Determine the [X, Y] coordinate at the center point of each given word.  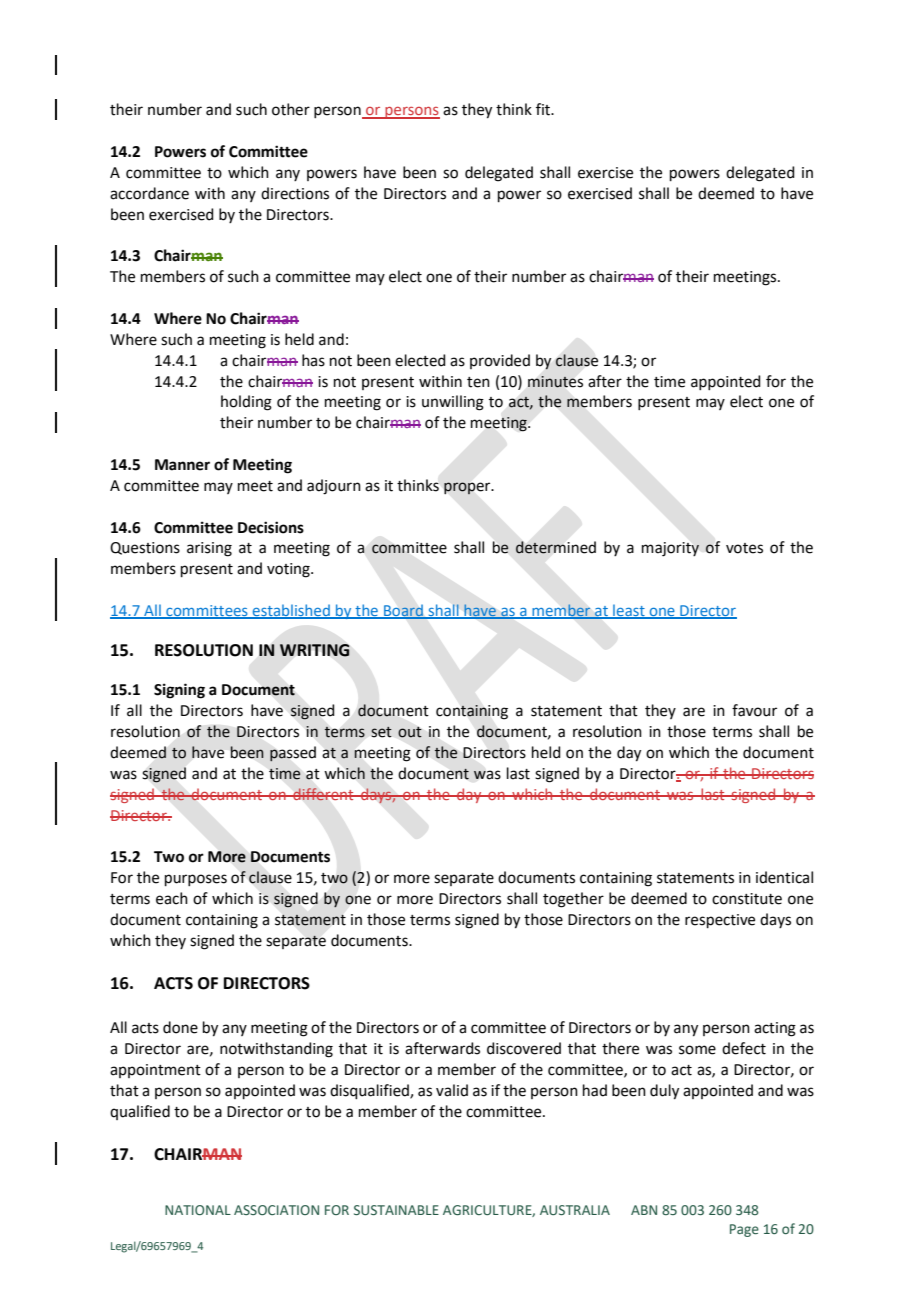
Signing [179, 691]
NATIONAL [198, 1210]
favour [754, 710]
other [291, 109]
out [410, 732]
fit [544, 109]
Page [744, 1230]
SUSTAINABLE [396, 1210]
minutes [555, 382]
